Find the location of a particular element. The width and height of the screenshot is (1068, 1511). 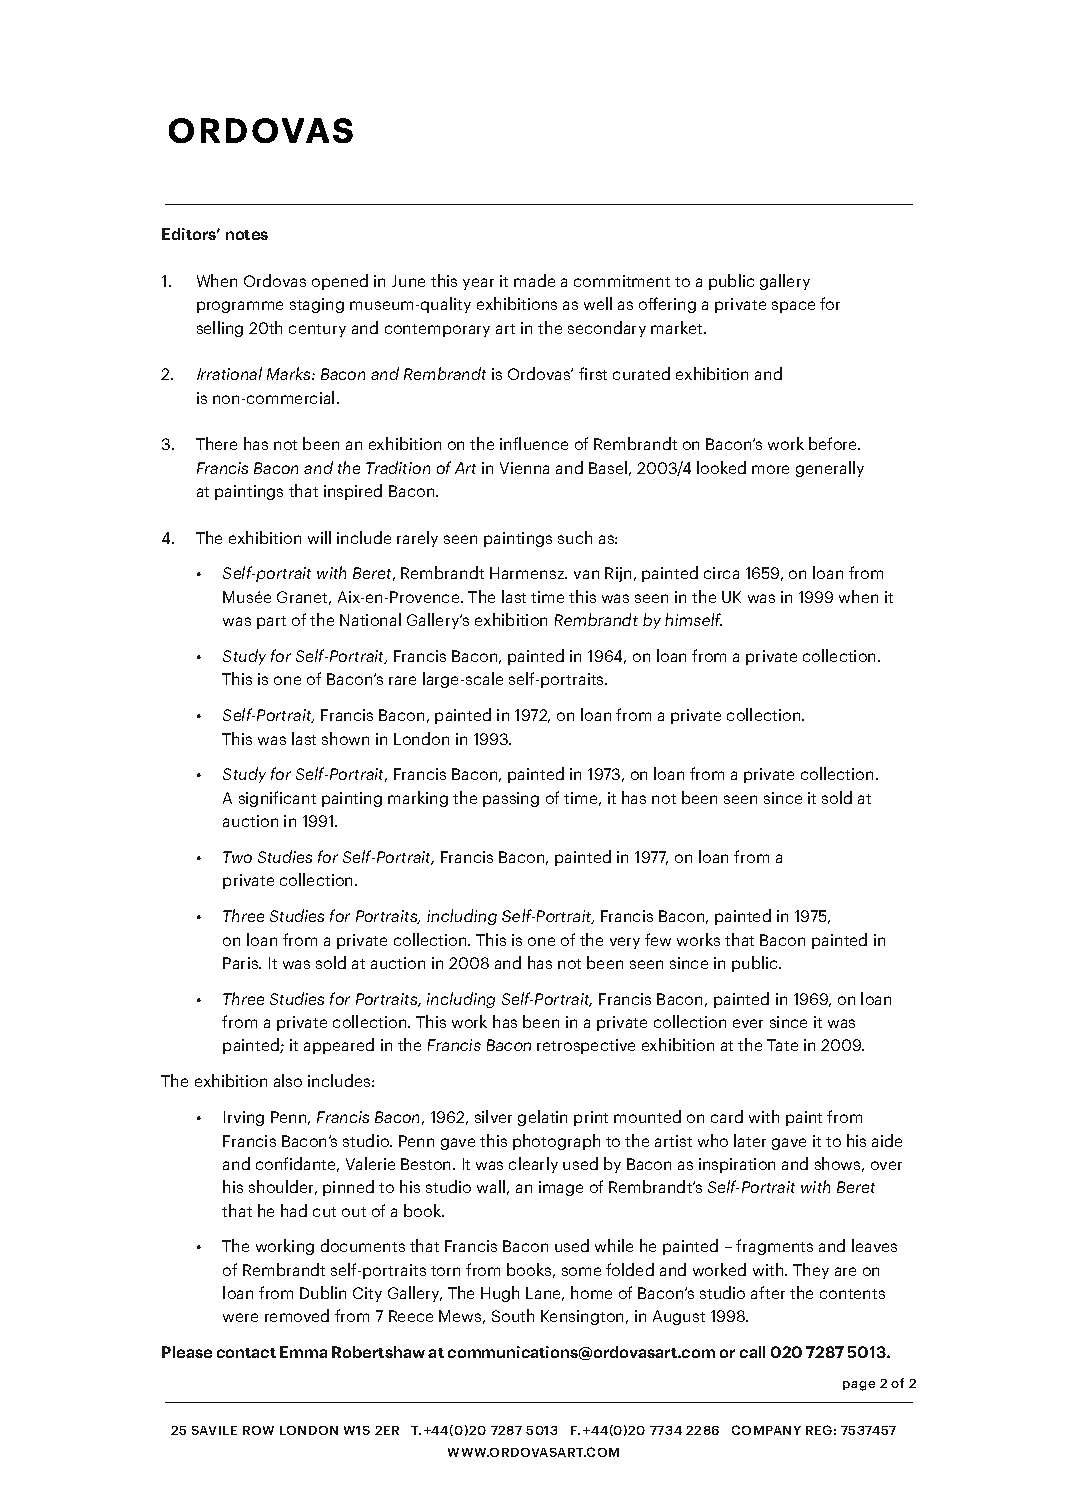

notes is located at coordinates (247, 235).
